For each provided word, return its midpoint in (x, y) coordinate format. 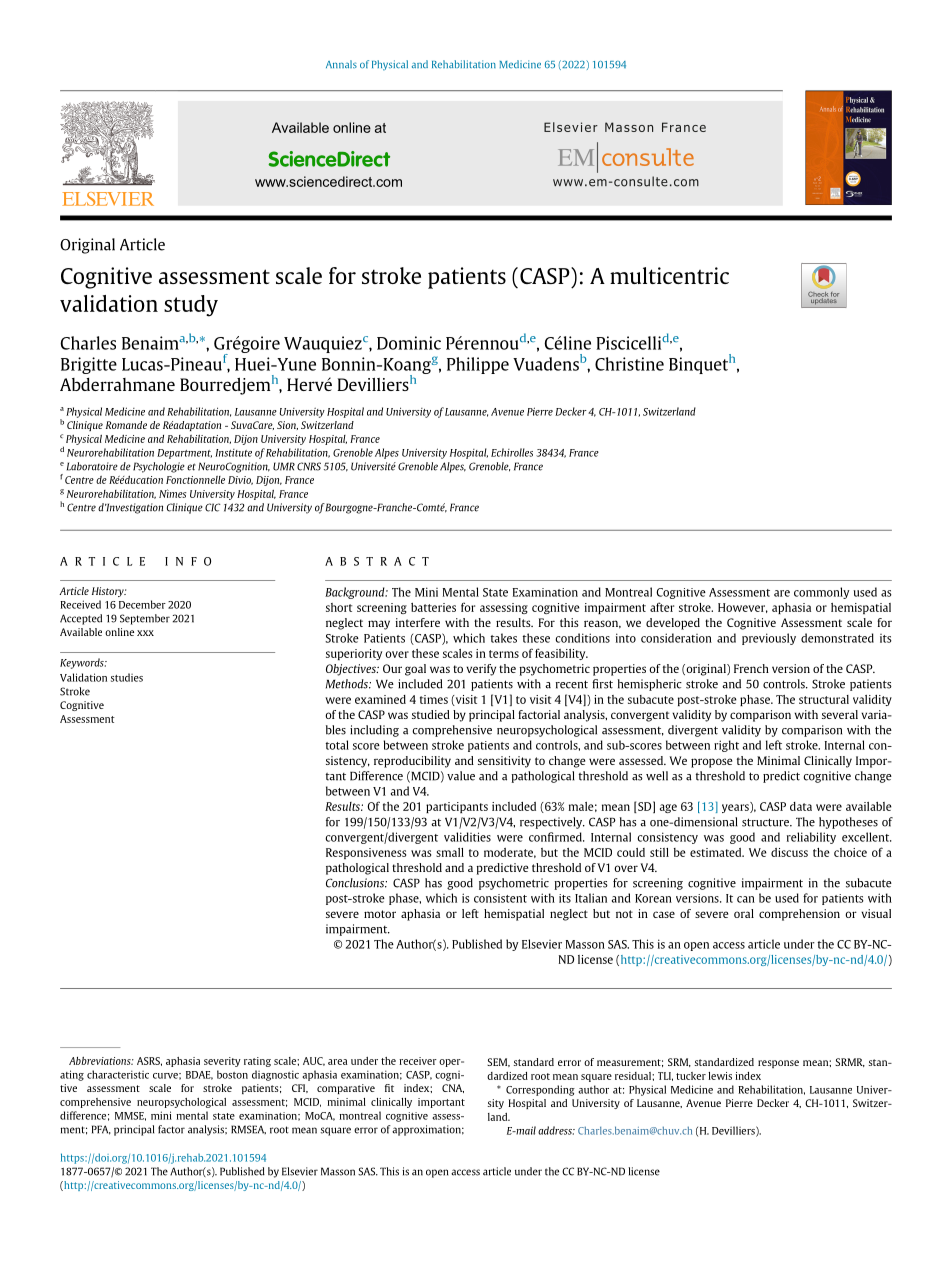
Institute (233, 453)
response (778, 1064)
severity (222, 1062)
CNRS (309, 466)
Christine (629, 364)
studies (127, 677)
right (726, 746)
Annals (341, 64)
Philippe (478, 365)
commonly (822, 593)
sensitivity (504, 762)
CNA (453, 1088)
